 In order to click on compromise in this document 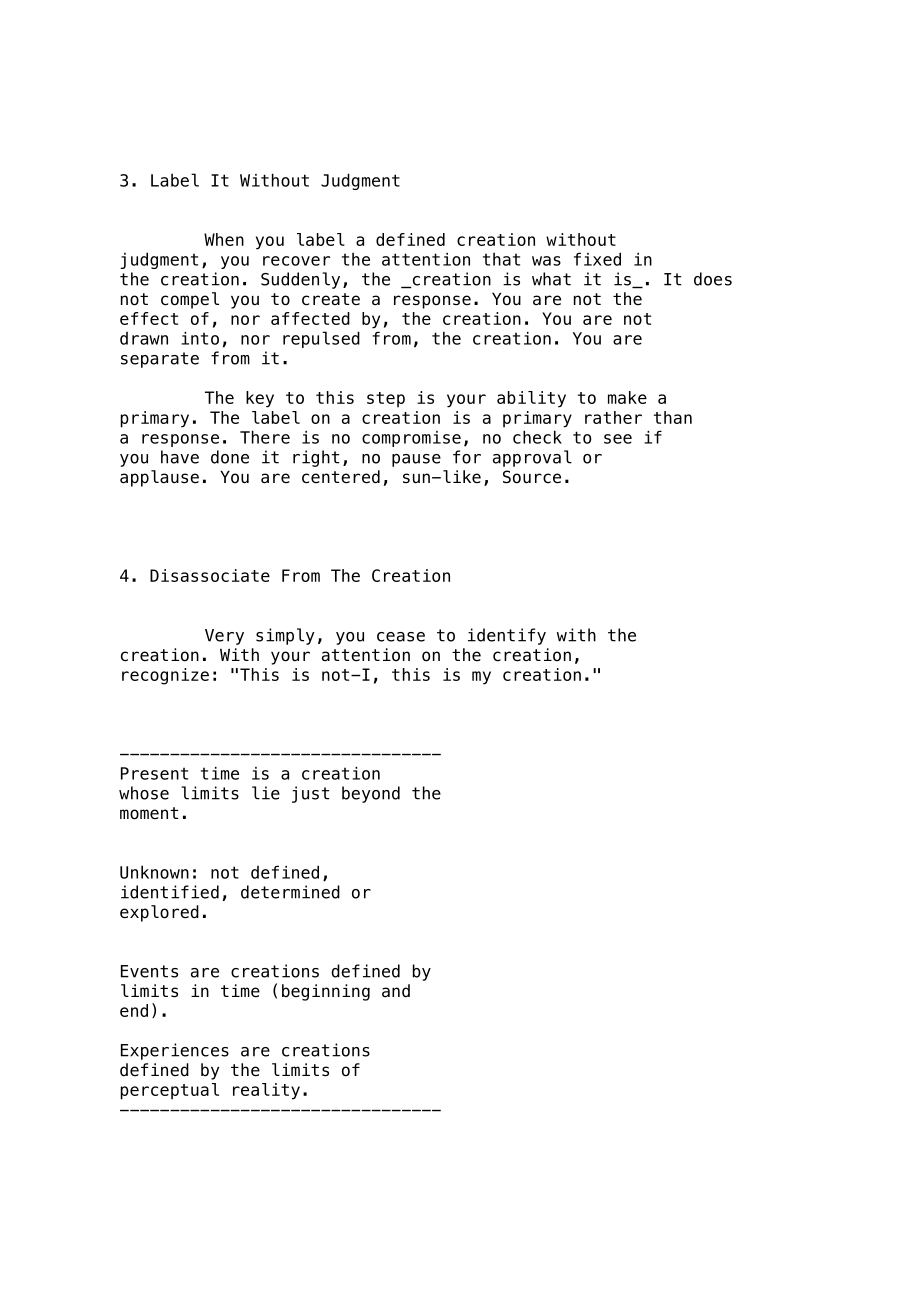, I will do `click(411, 439)`.
